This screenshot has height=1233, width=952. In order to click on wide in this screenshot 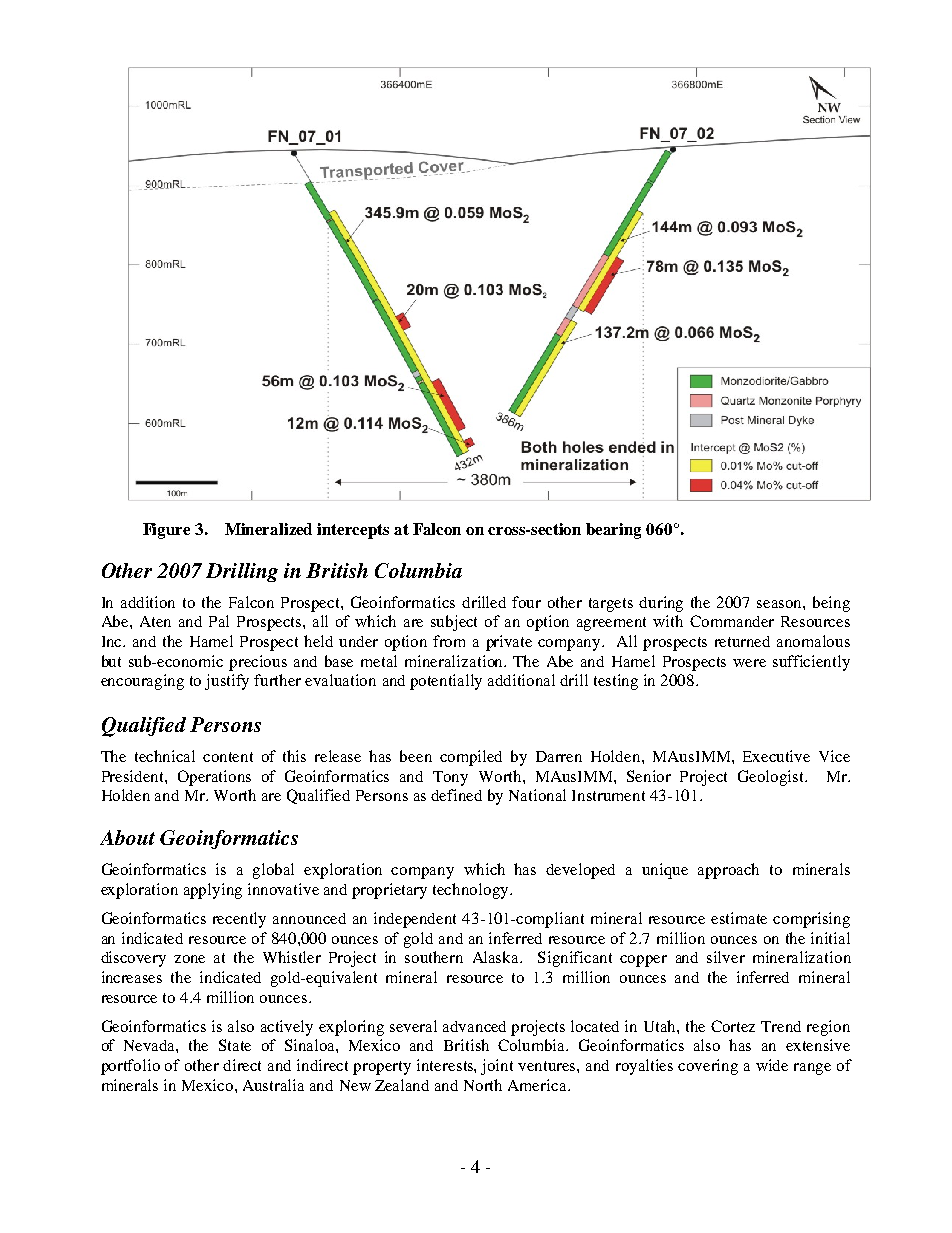, I will do `click(772, 1065)`.
